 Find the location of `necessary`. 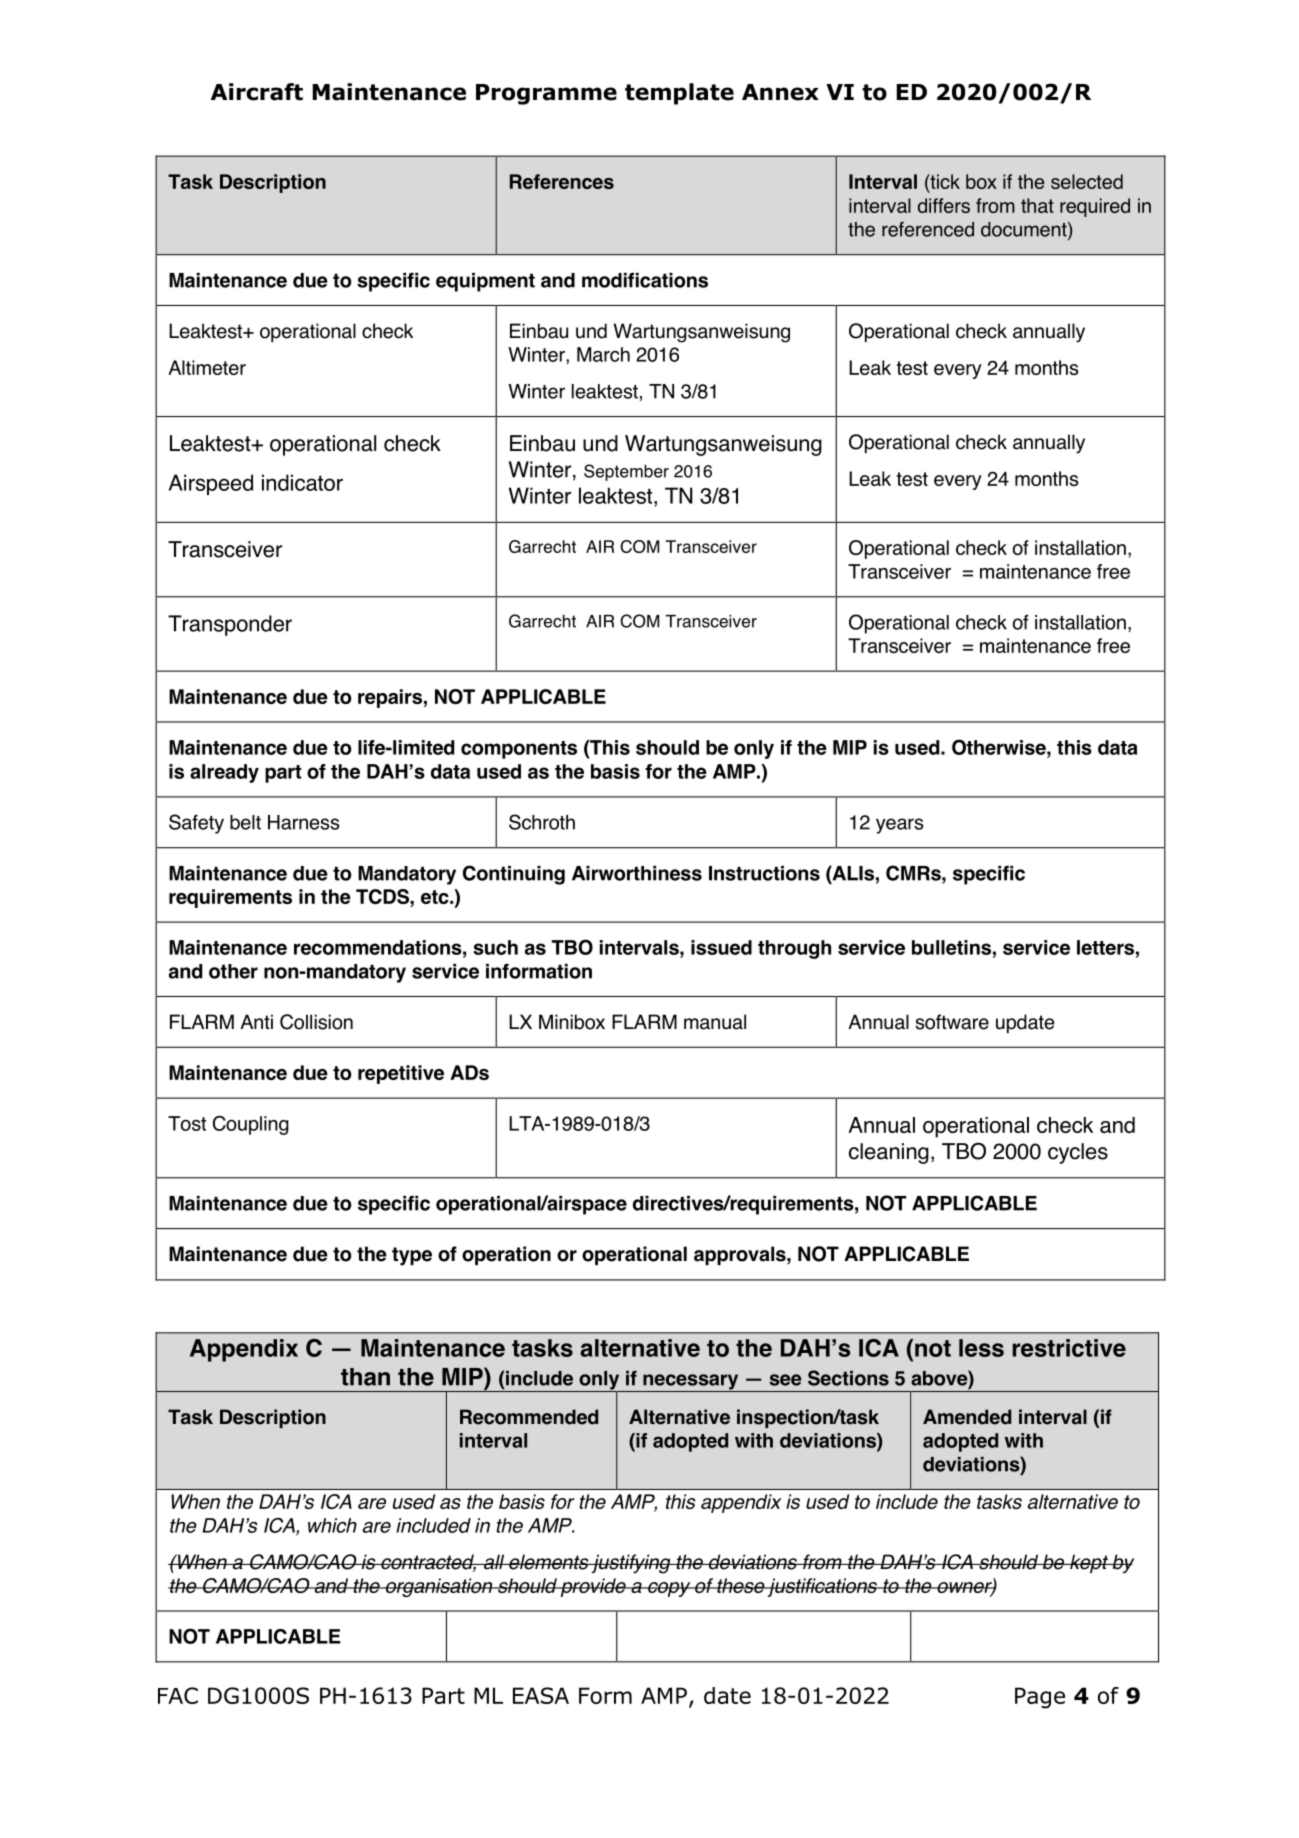

necessary is located at coordinates (691, 1383).
